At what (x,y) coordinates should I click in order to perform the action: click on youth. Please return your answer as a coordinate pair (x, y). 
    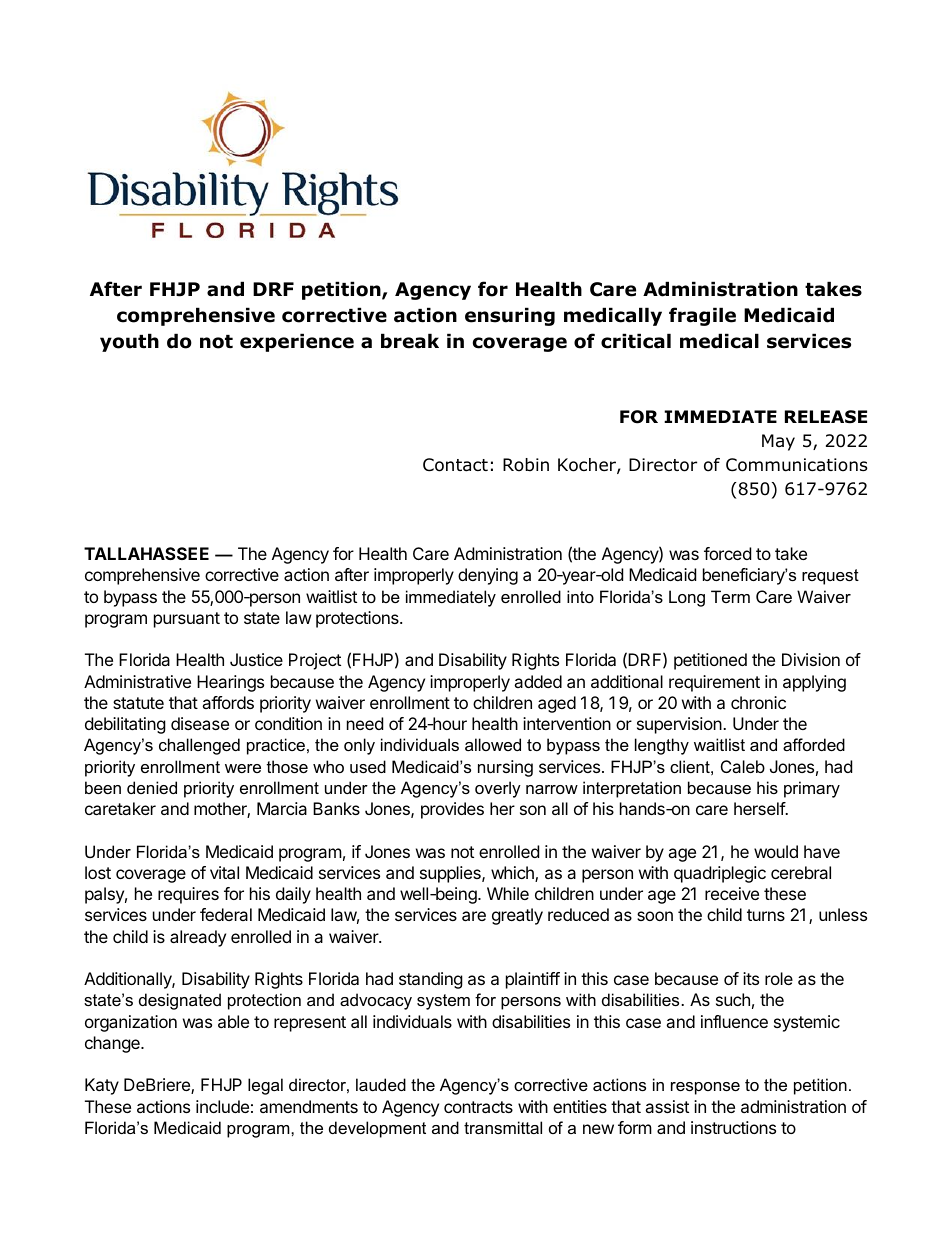
    Looking at the image, I should click on (129, 342).
